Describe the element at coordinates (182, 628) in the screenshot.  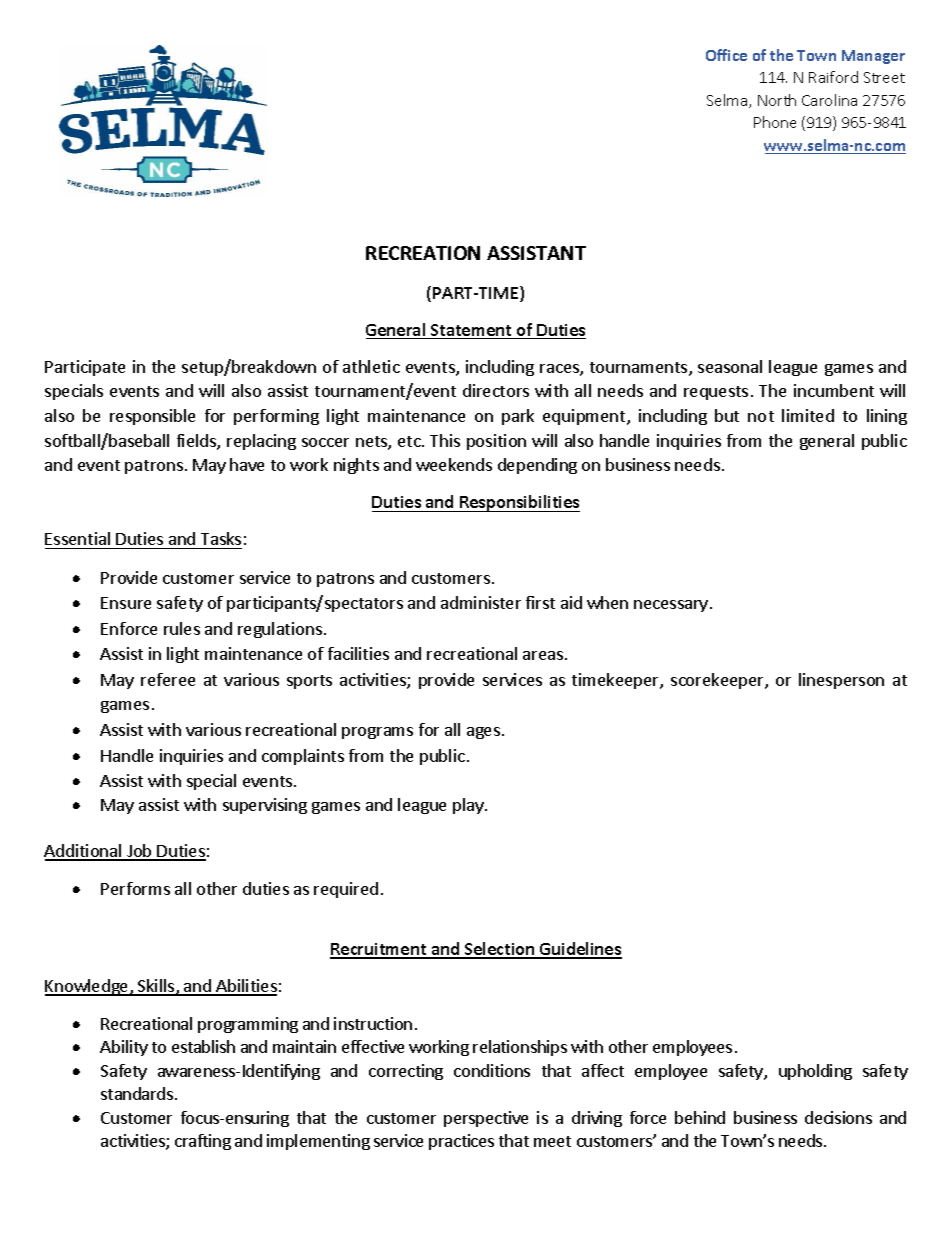
I see `rules` at that location.
